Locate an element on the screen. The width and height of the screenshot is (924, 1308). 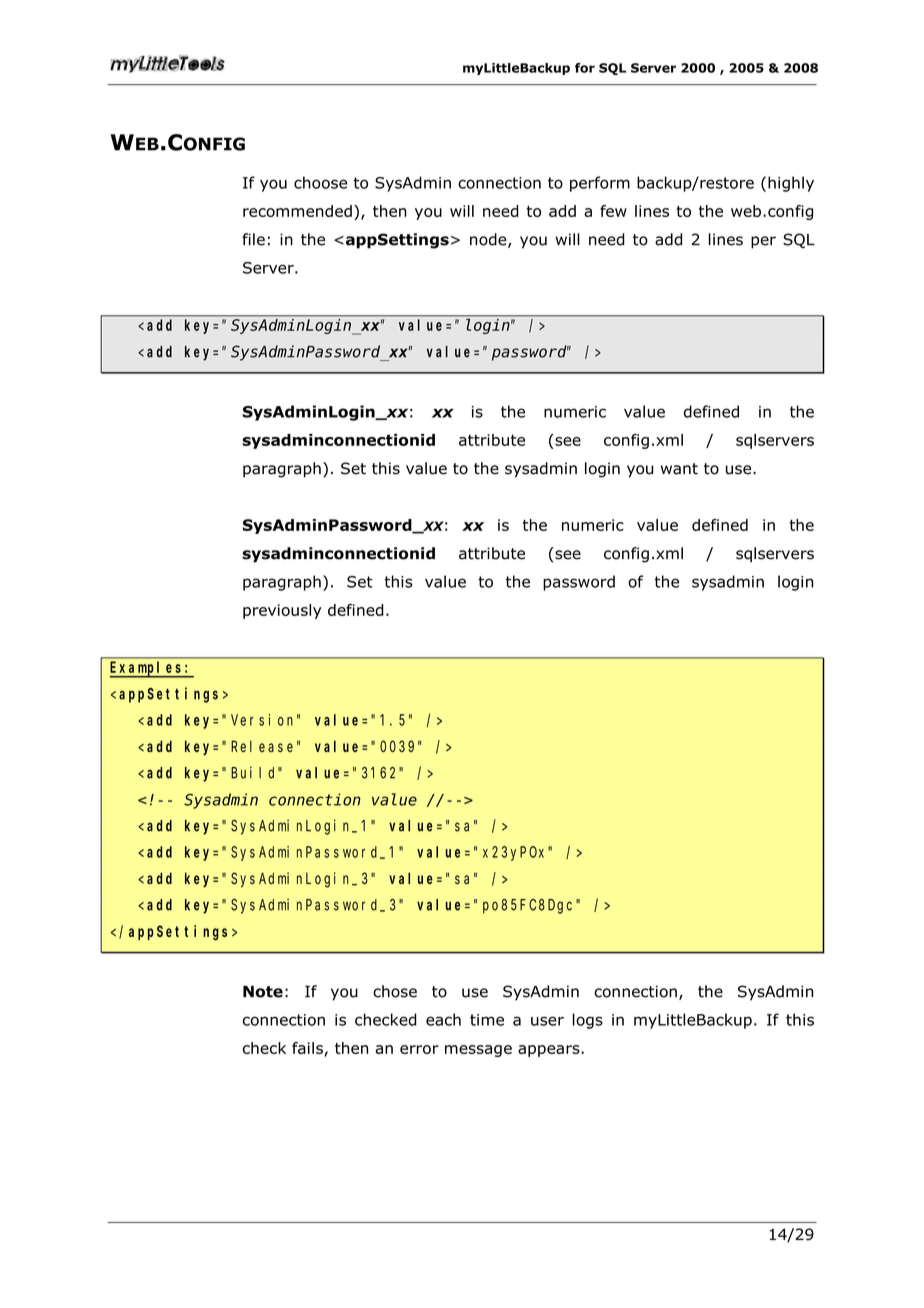
logs is located at coordinates (588, 1021).
